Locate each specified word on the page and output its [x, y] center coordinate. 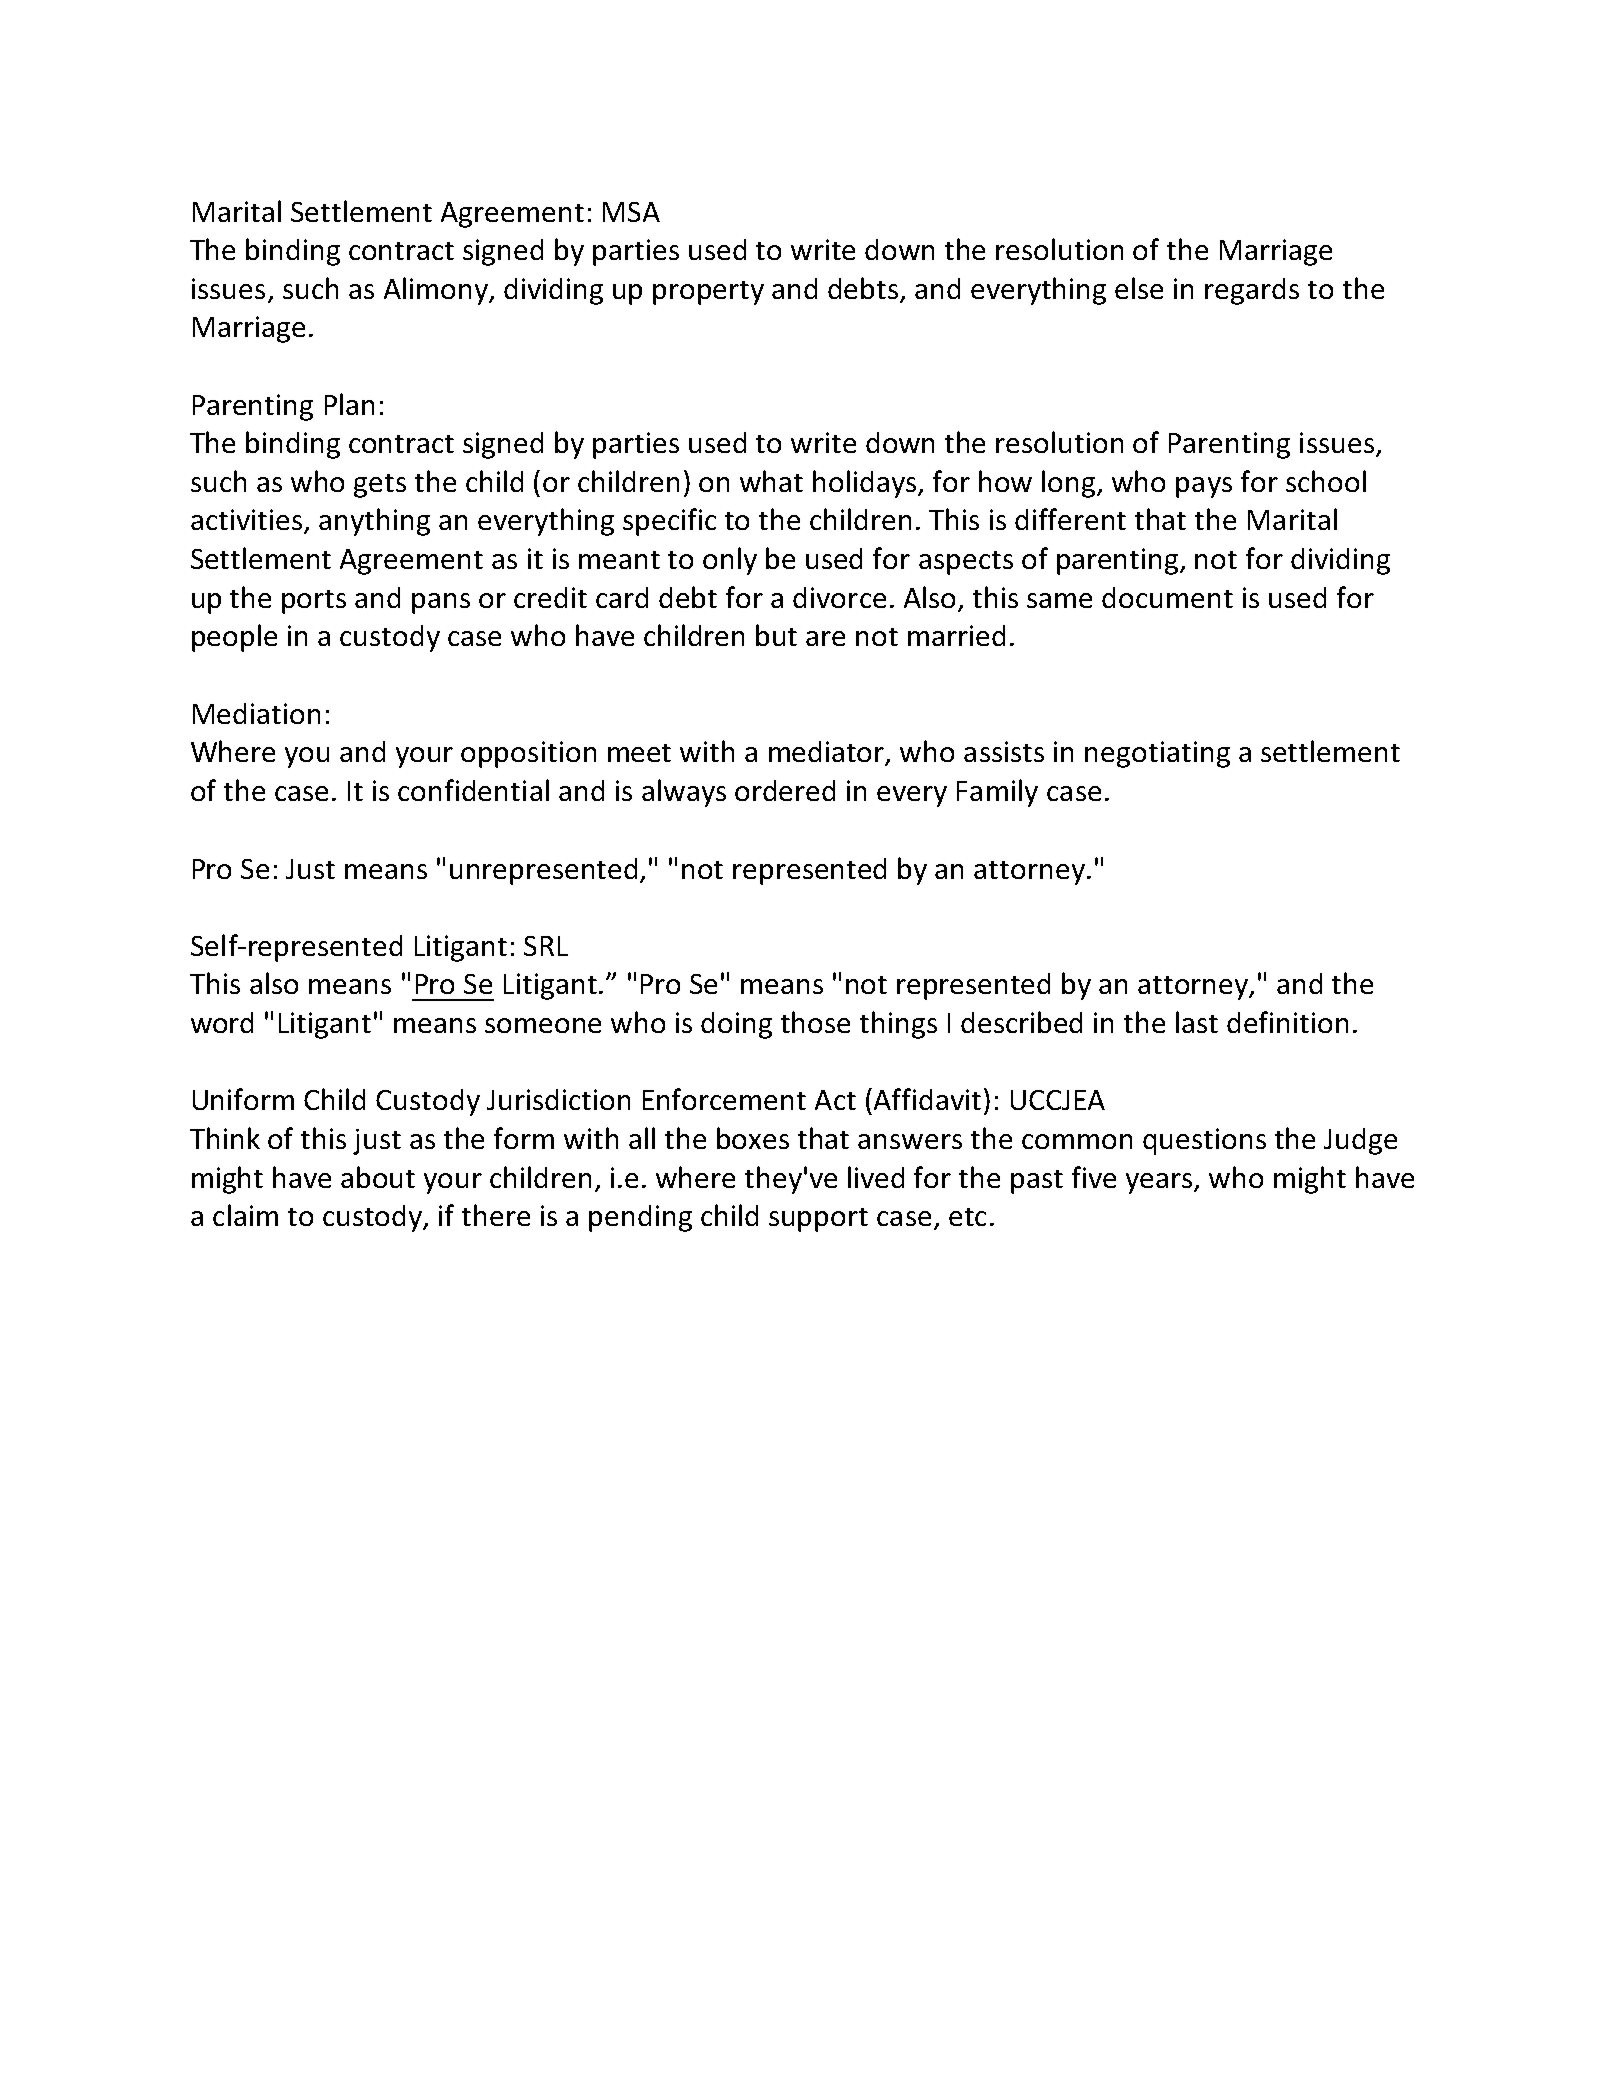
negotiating [1157, 754]
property [708, 293]
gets [380, 486]
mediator [828, 753]
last [1197, 1022]
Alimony [437, 291]
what [771, 481]
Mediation [256, 713]
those [815, 1022]
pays [1204, 487]
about [378, 1177]
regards [1252, 291]
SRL [546, 946]
